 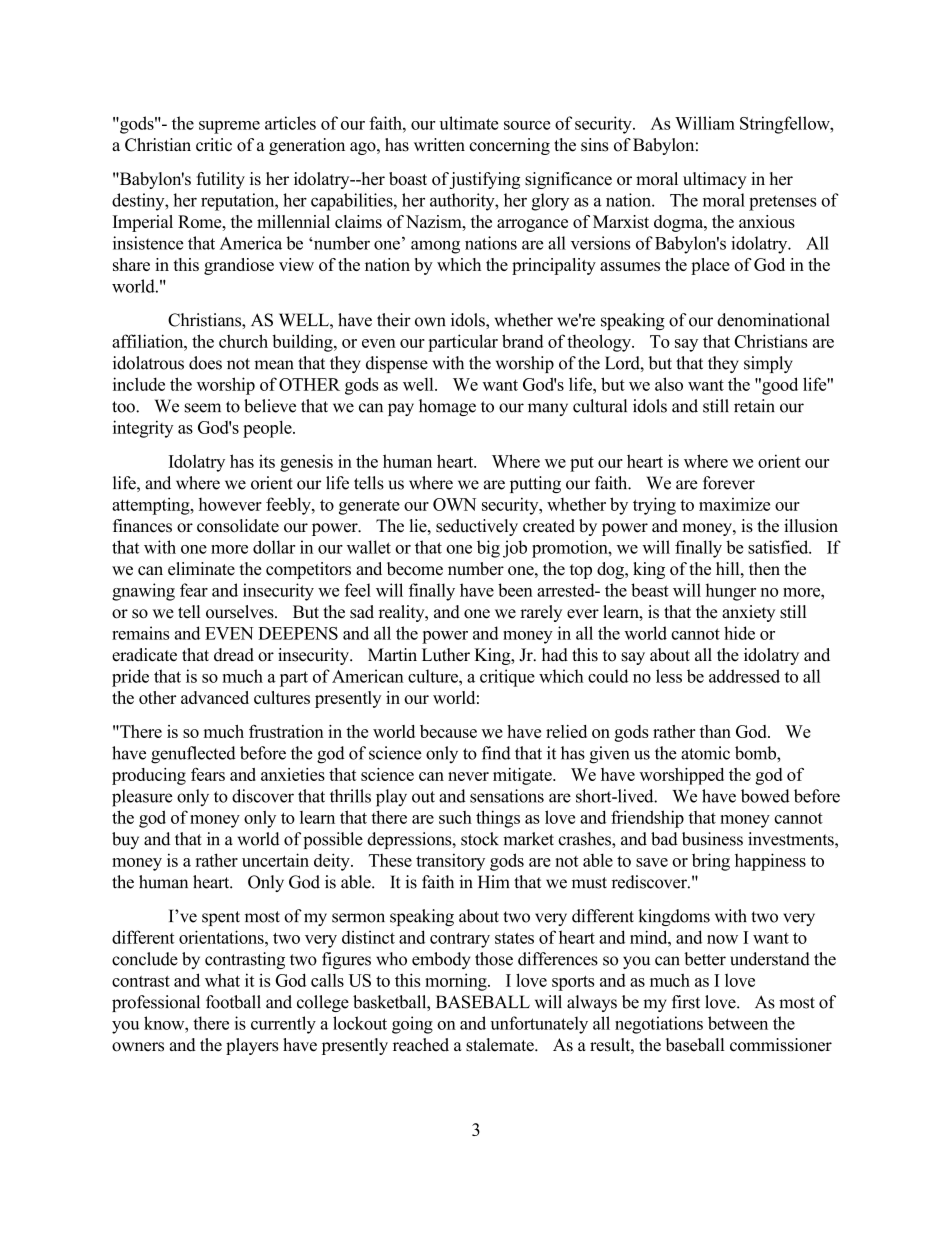 What do you see at coordinates (782, 203) in the screenshot?
I see `pretenses` at bounding box center [782, 203].
